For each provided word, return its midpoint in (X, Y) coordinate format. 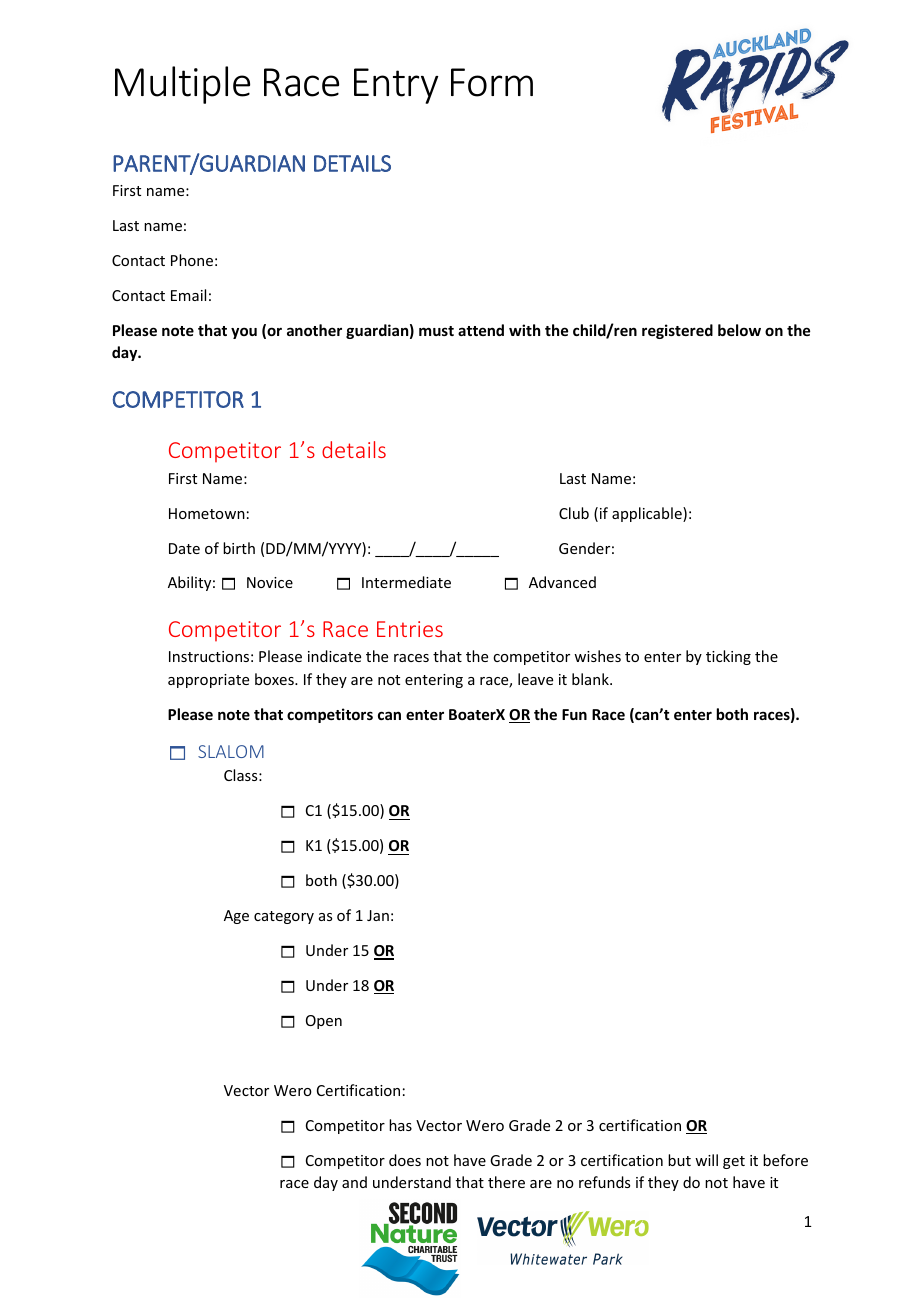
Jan (378, 915)
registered (677, 331)
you (244, 333)
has (400, 1125)
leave (535, 679)
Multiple (182, 85)
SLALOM (231, 751)
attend (481, 330)
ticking (728, 657)
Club (574, 513)
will (706, 1160)
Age (236, 917)
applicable (648, 514)
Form (492, 82)
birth (239, 548)
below (739, 330)
